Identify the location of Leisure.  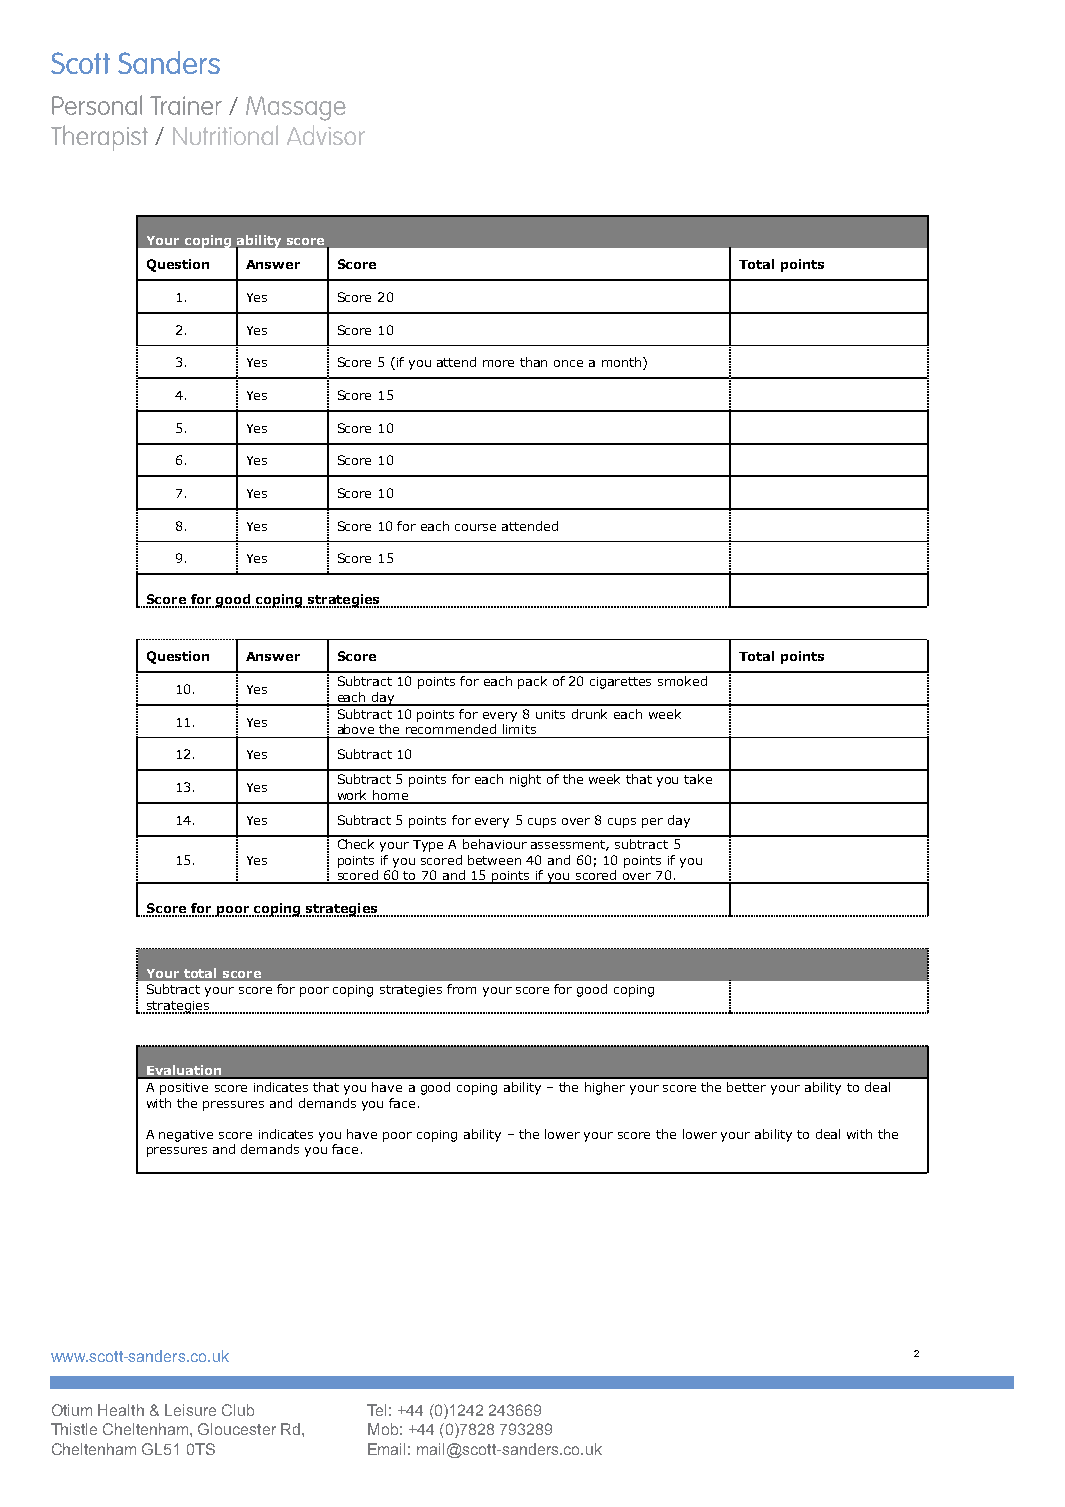
(190, 1410).
